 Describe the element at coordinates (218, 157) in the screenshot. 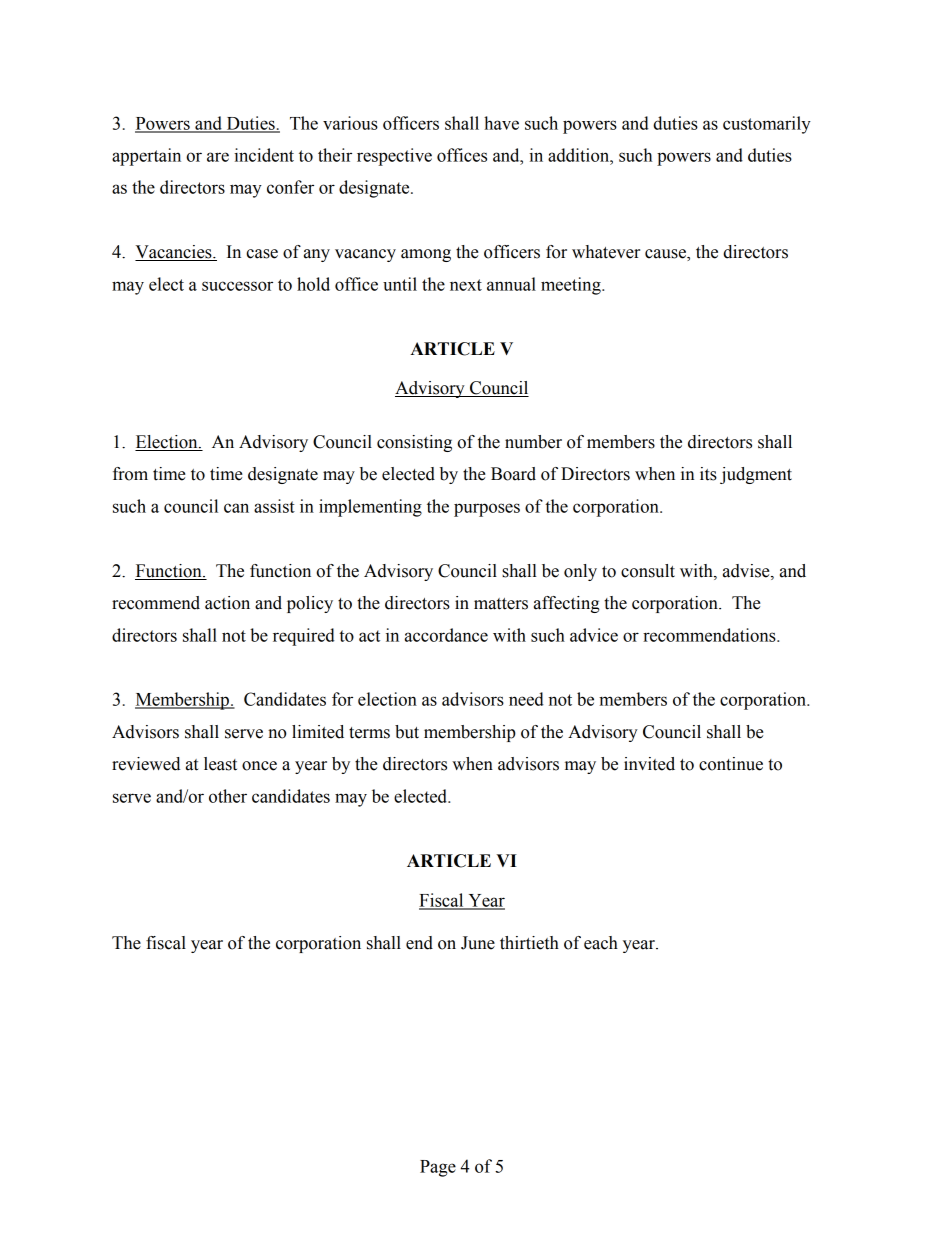

I see `are` at that location.
